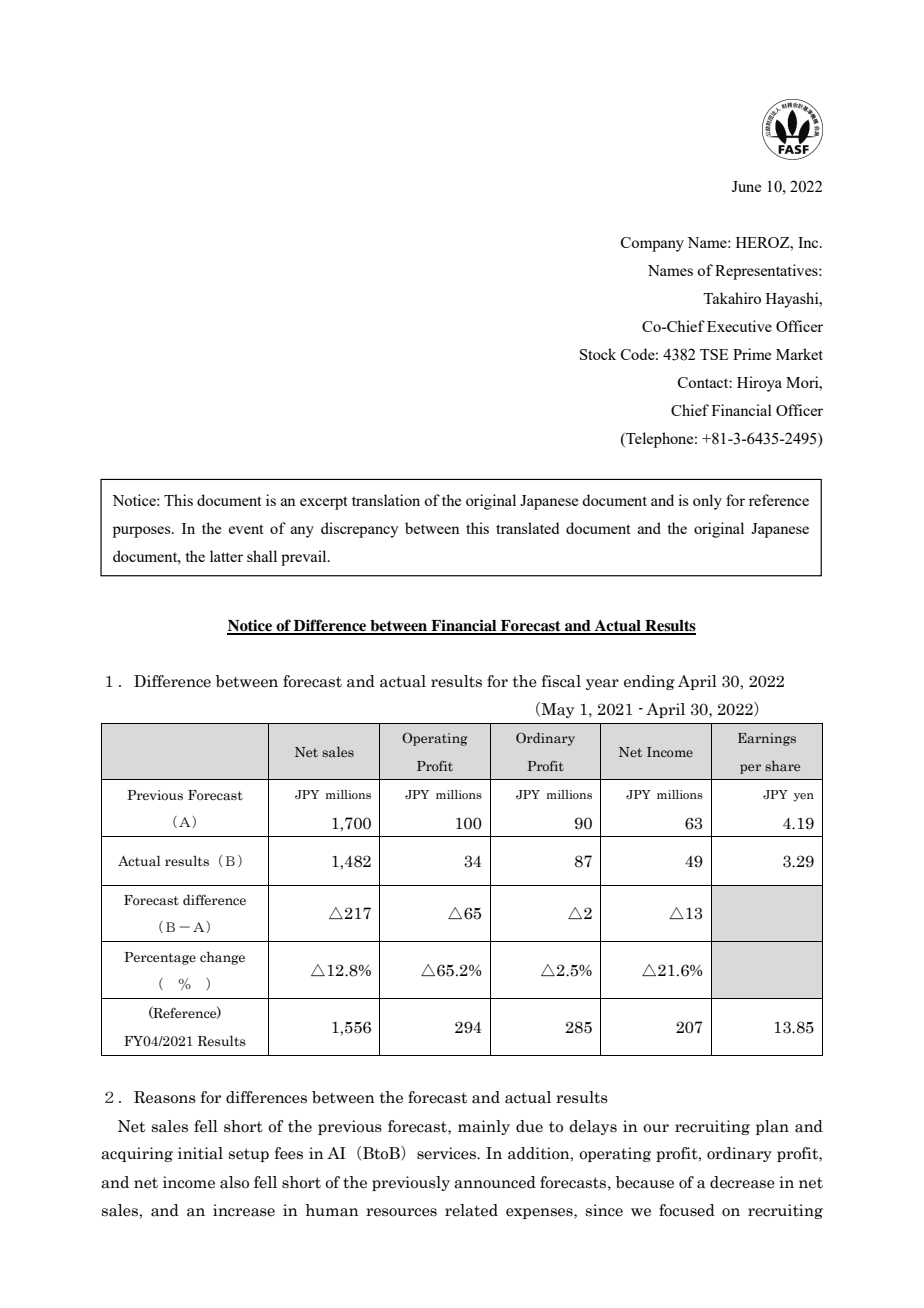  Describe the element at coordinates (234, 1182) in the image. I see `also` at that location.
